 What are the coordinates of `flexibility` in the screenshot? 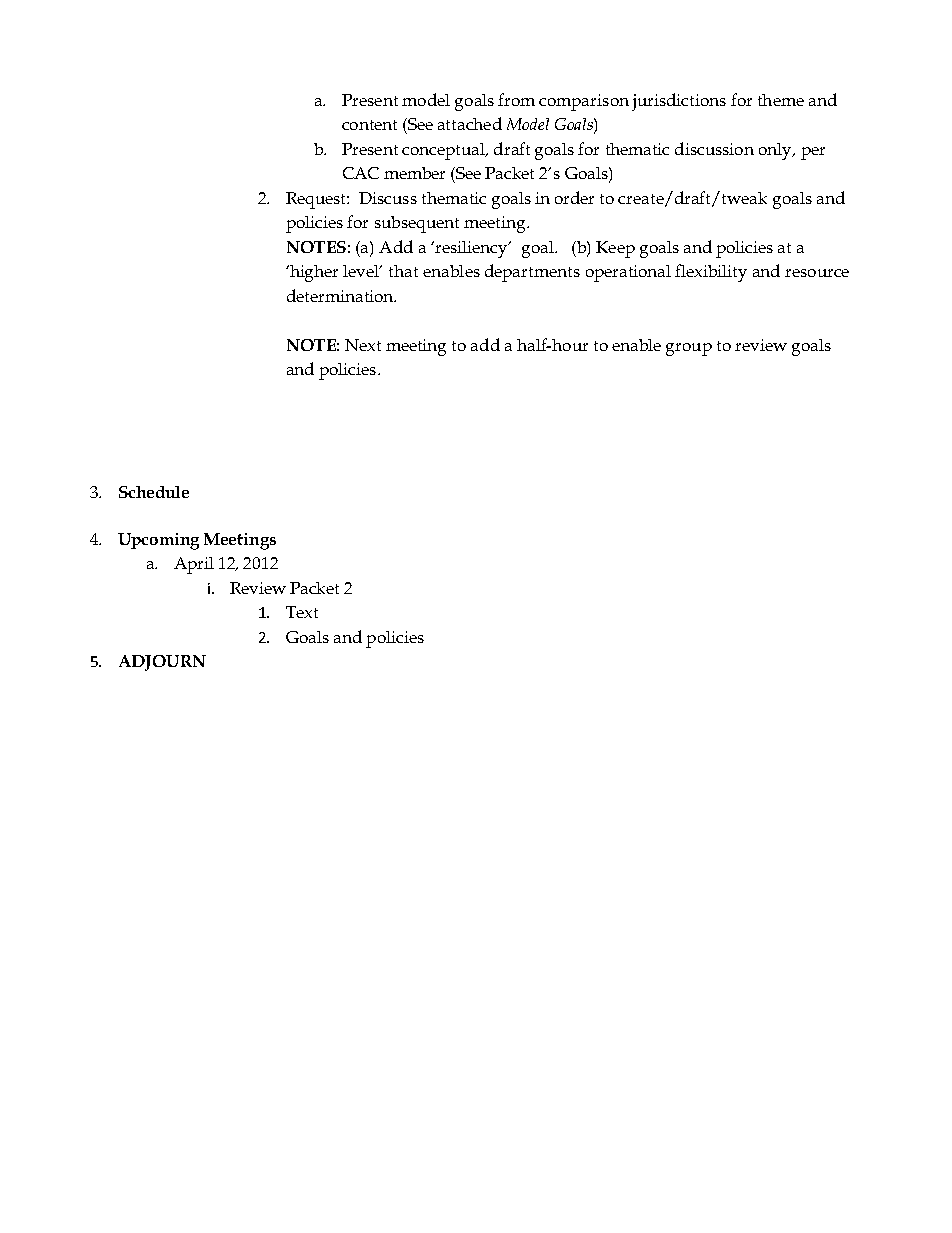 It's located at (711, 273).
